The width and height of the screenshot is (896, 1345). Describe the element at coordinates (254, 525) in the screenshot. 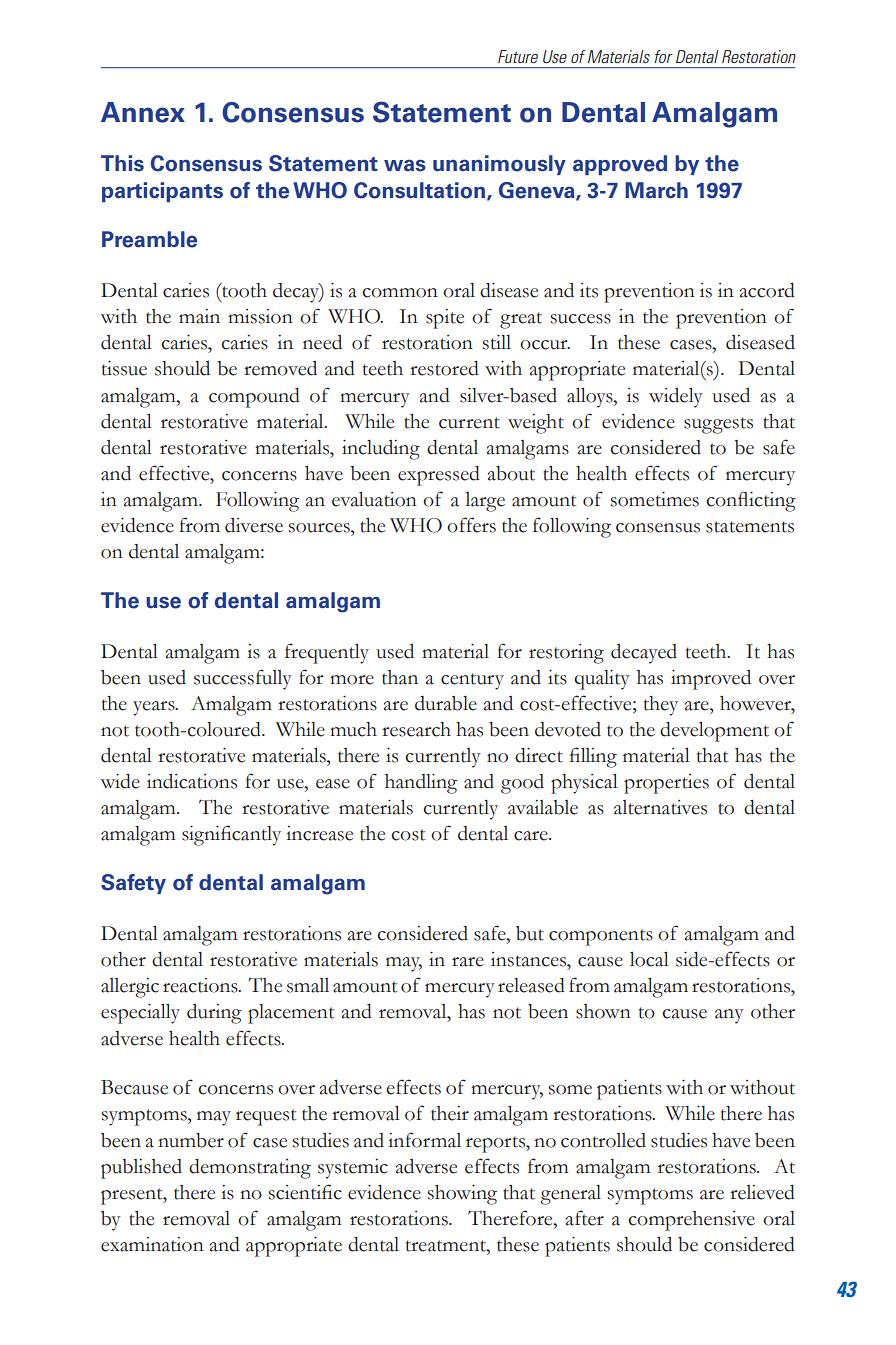

I see `diverse` at that location.
